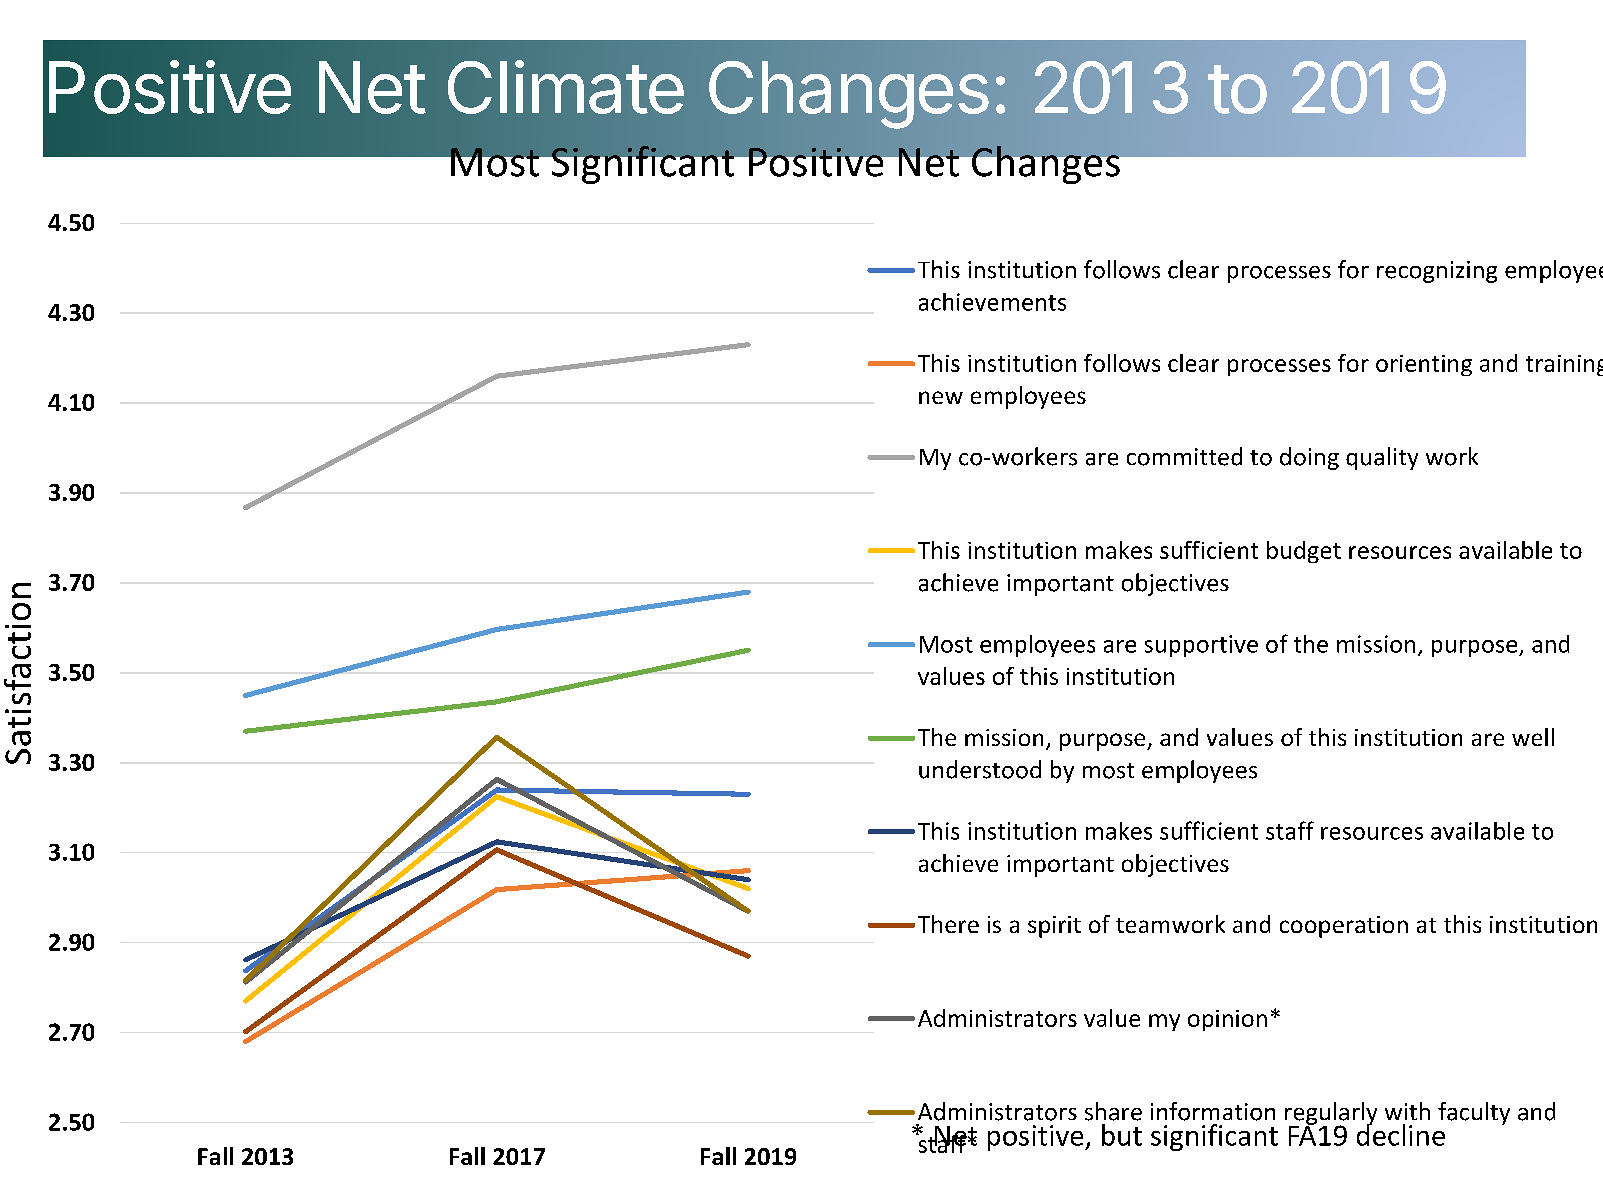 The width and height of the screenshot is (1603, 1202). Describe the element at coordinates (1344, 927) in the screenshot. I see `cooperation` at that location.
